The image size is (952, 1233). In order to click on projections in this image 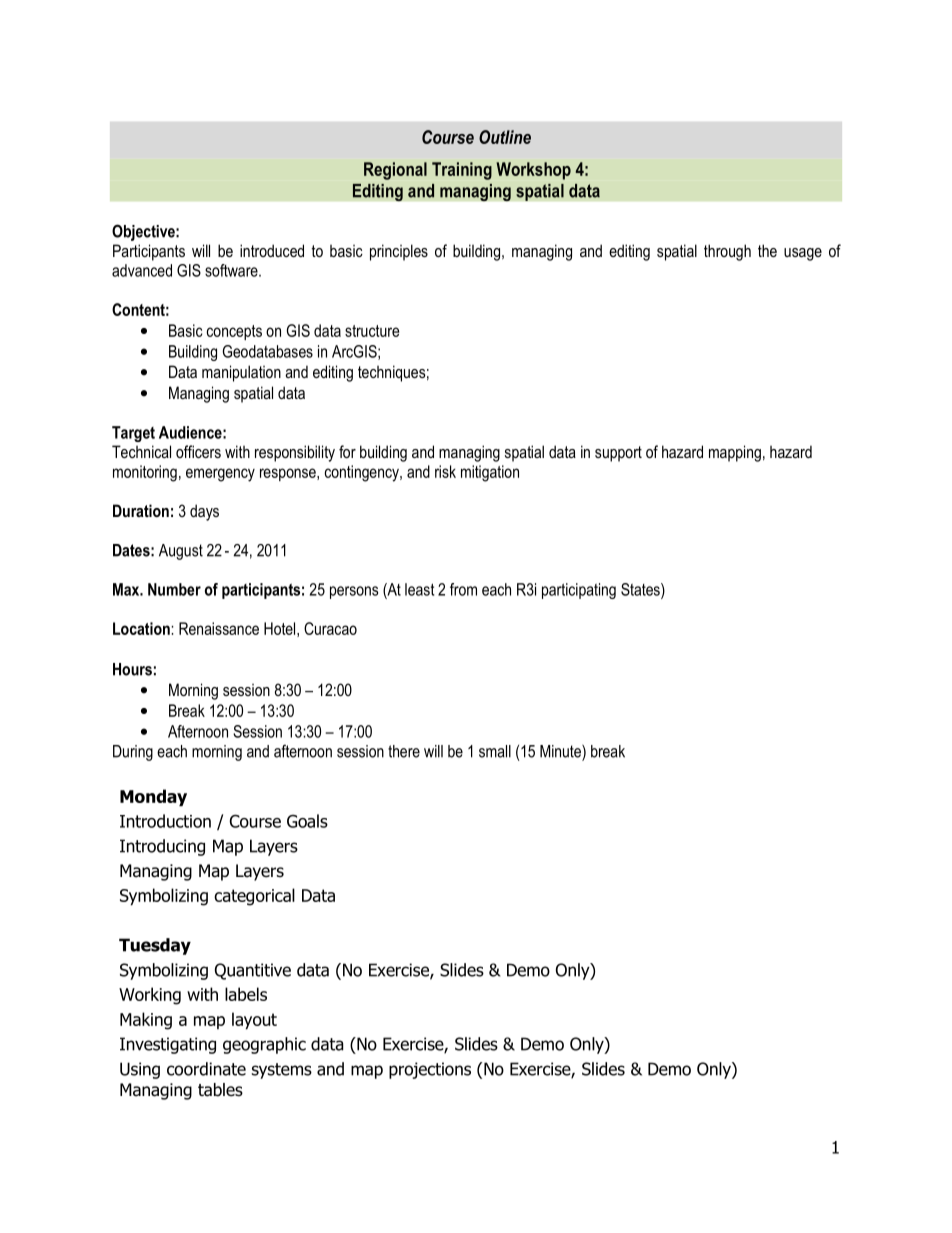, I will do `click(430, 1070)`.
